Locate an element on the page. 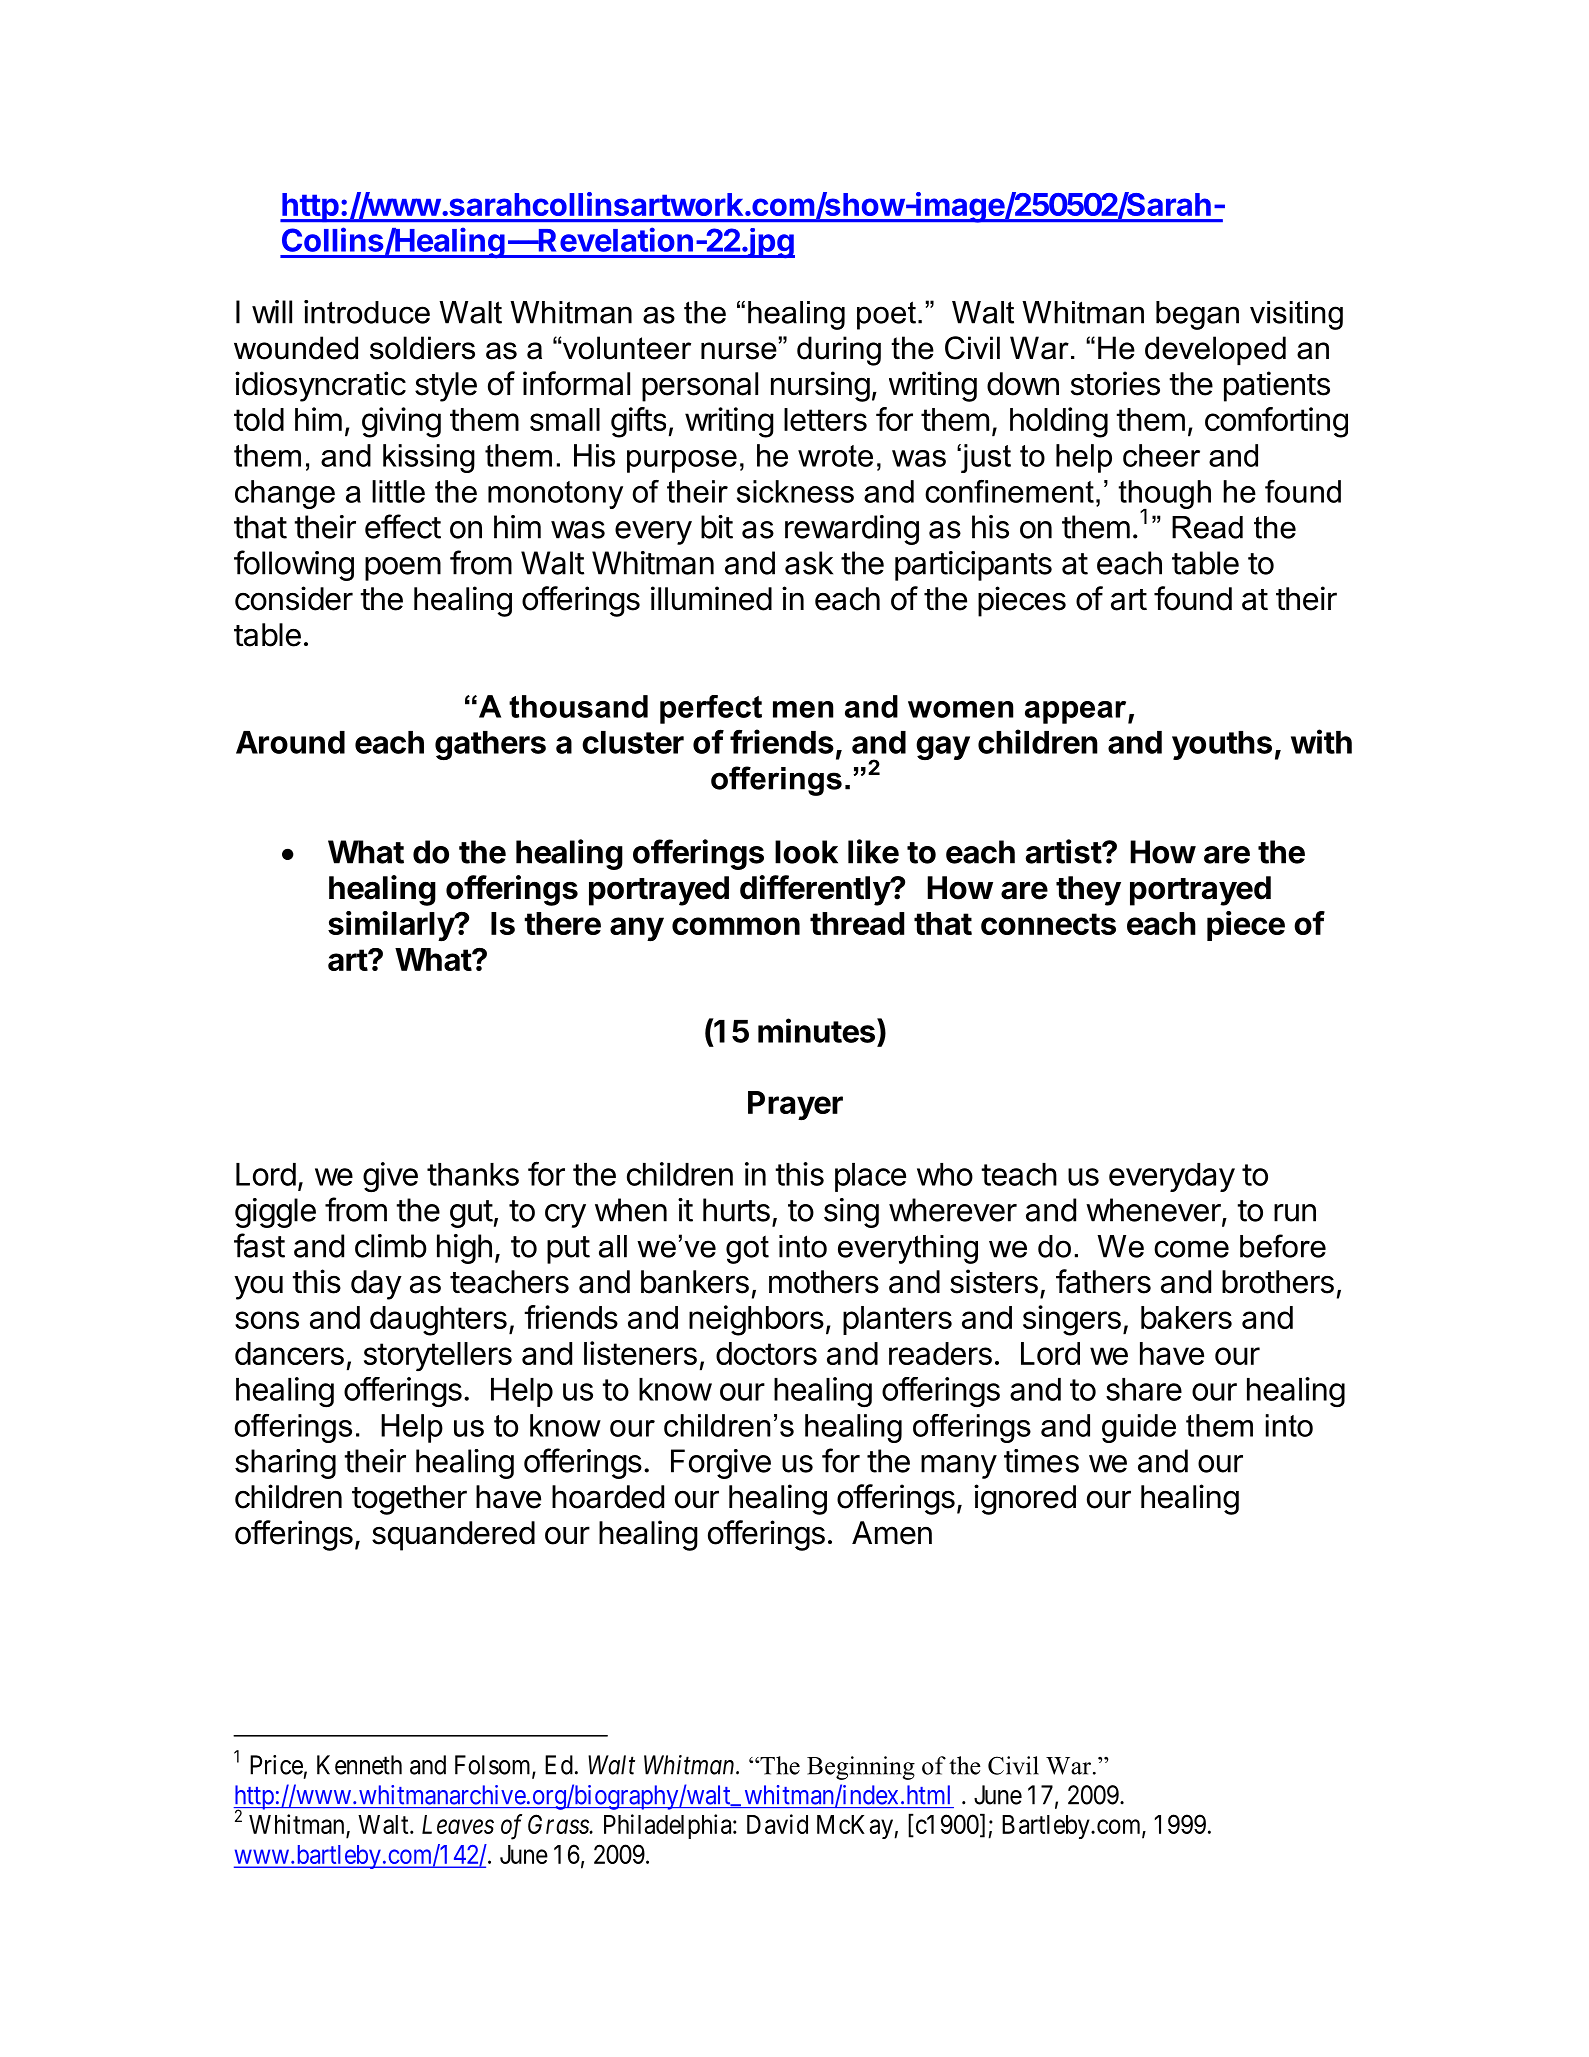  developed is located at coordinates (1215, 350).
